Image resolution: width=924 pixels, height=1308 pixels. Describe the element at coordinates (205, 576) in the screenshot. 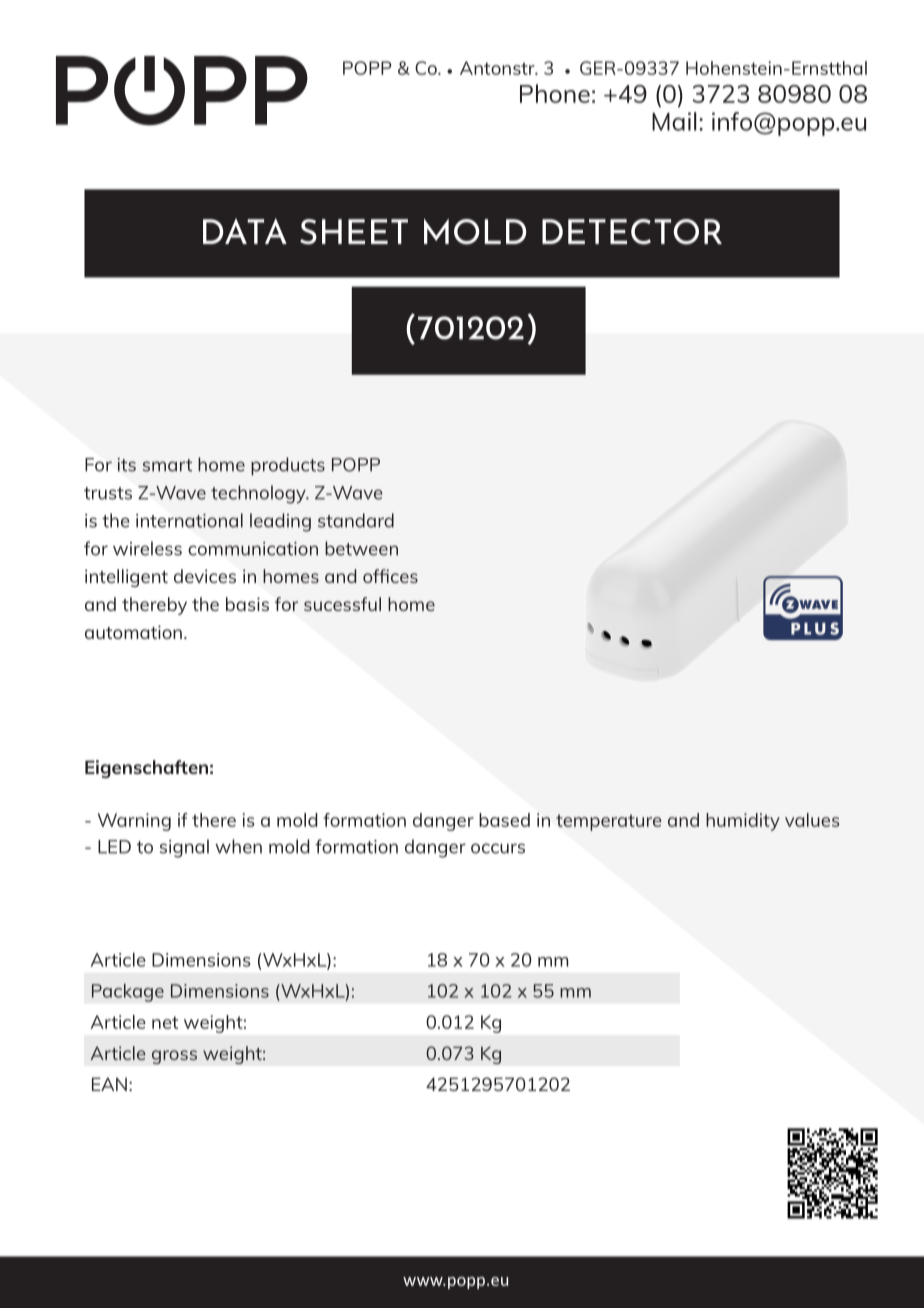

I see `devices` at that location.
